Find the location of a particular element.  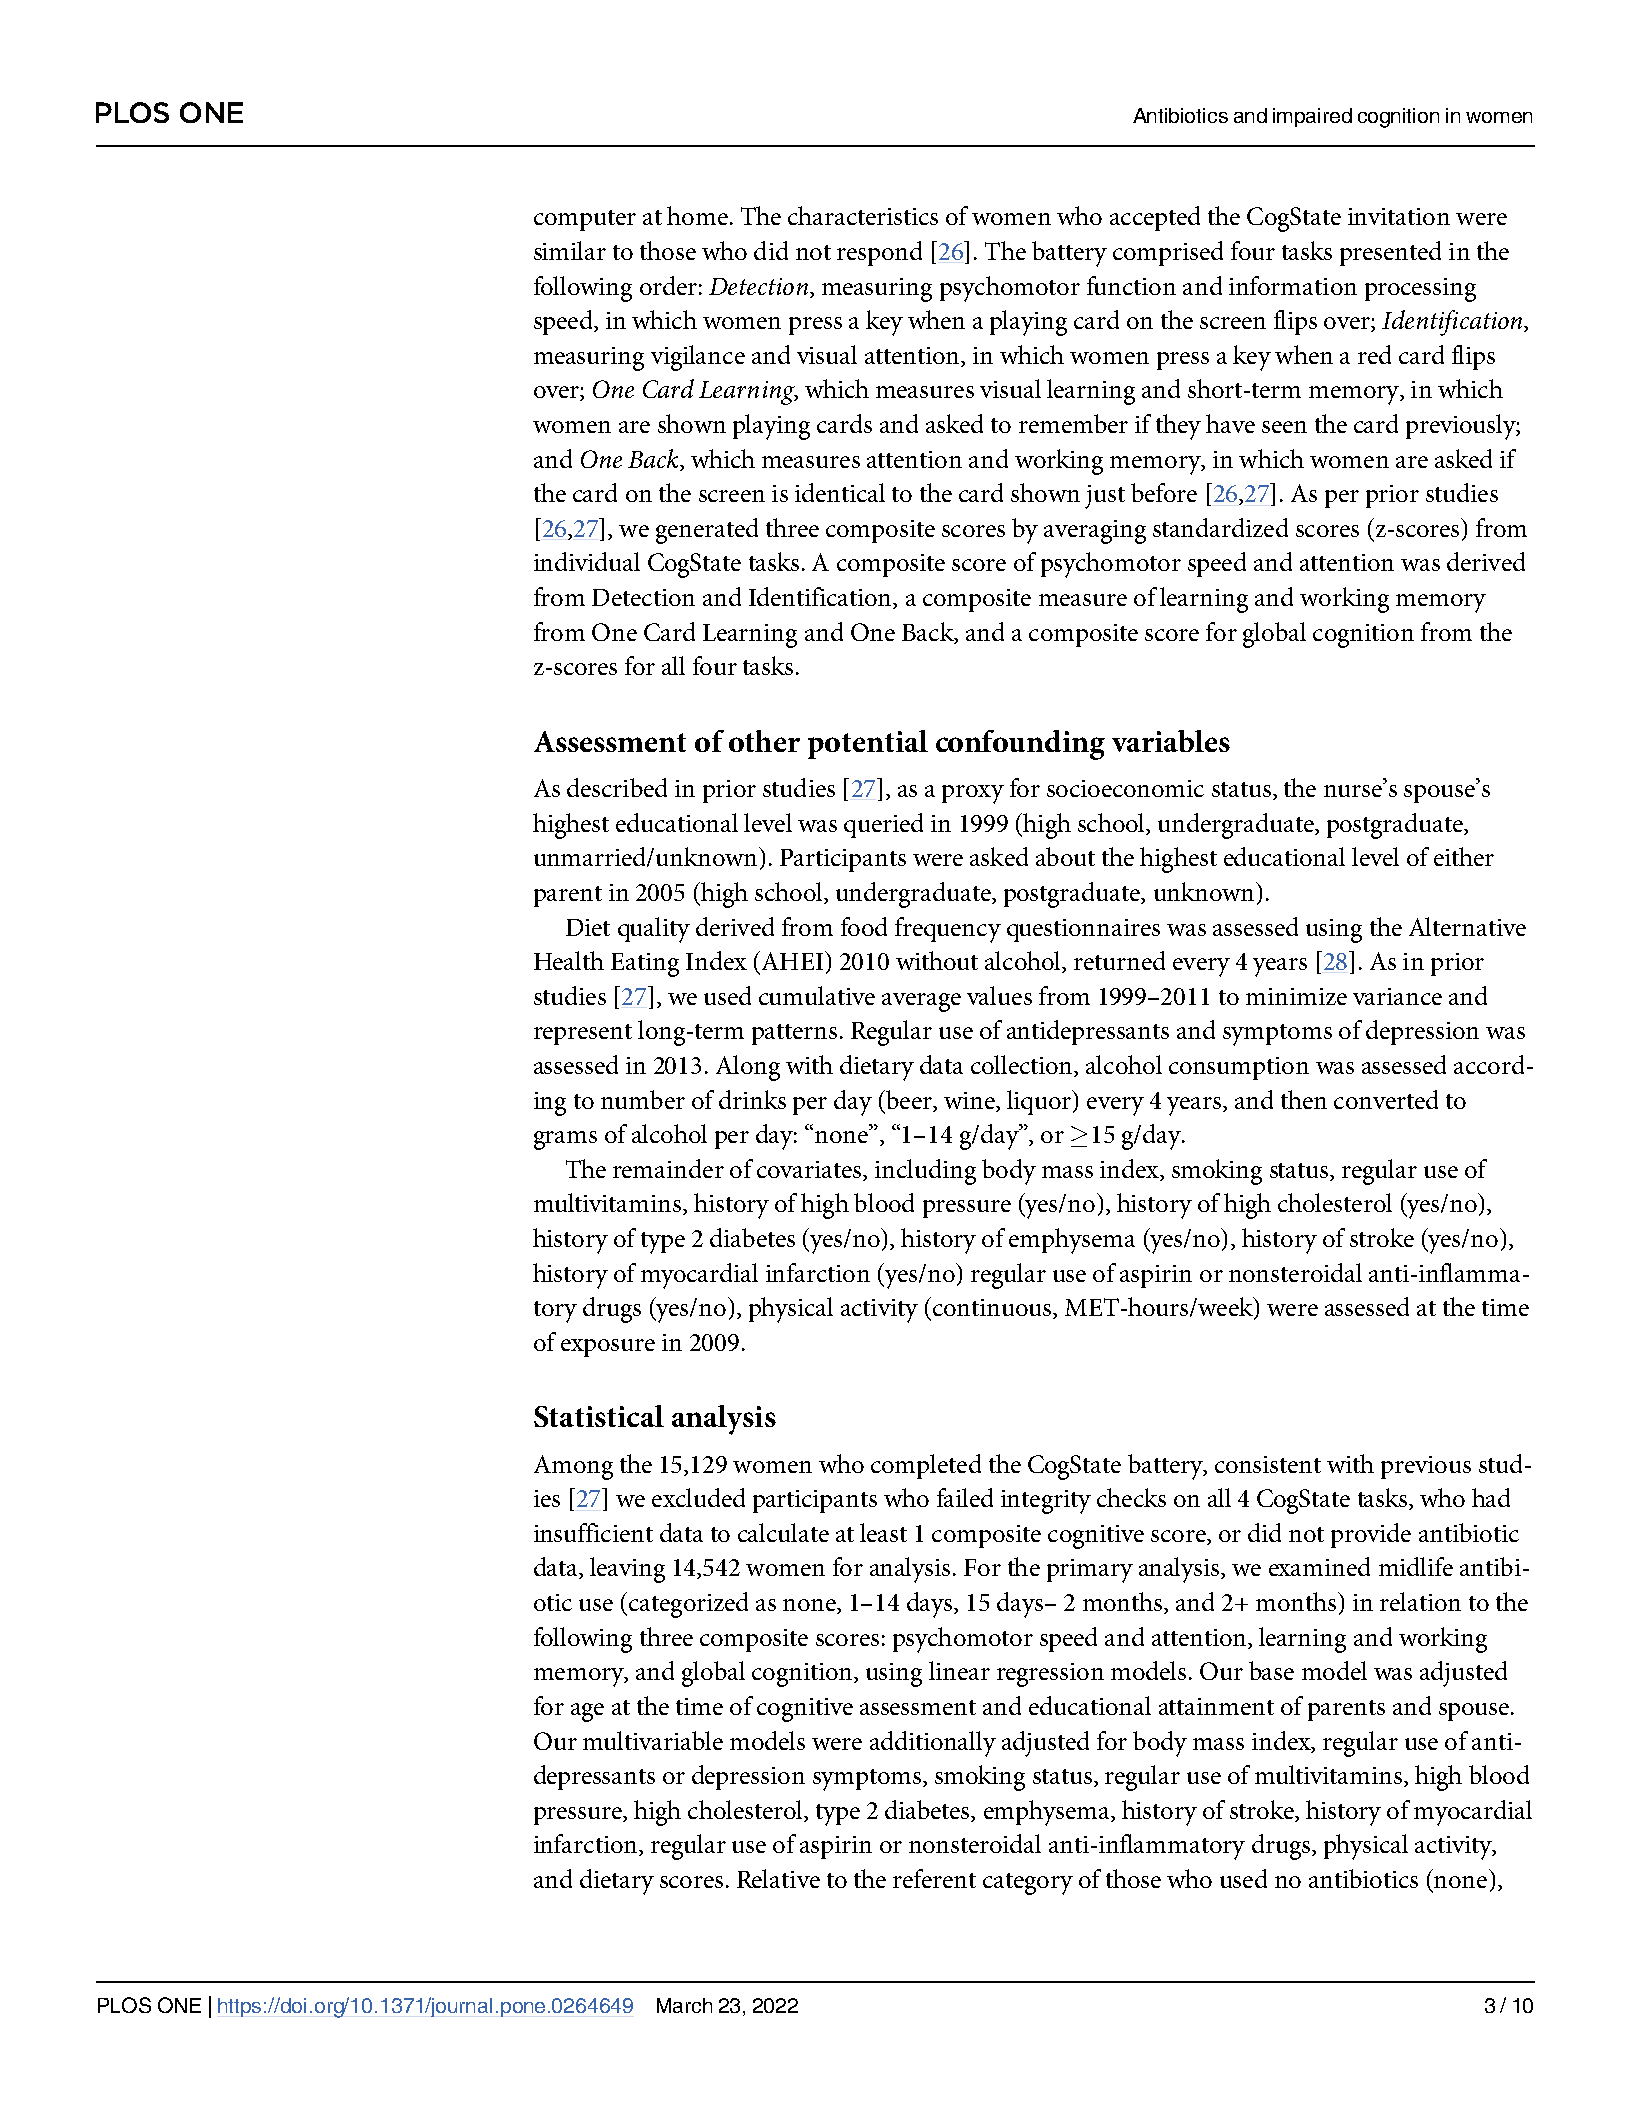

converted is located at coordinates (1386, 1099).
